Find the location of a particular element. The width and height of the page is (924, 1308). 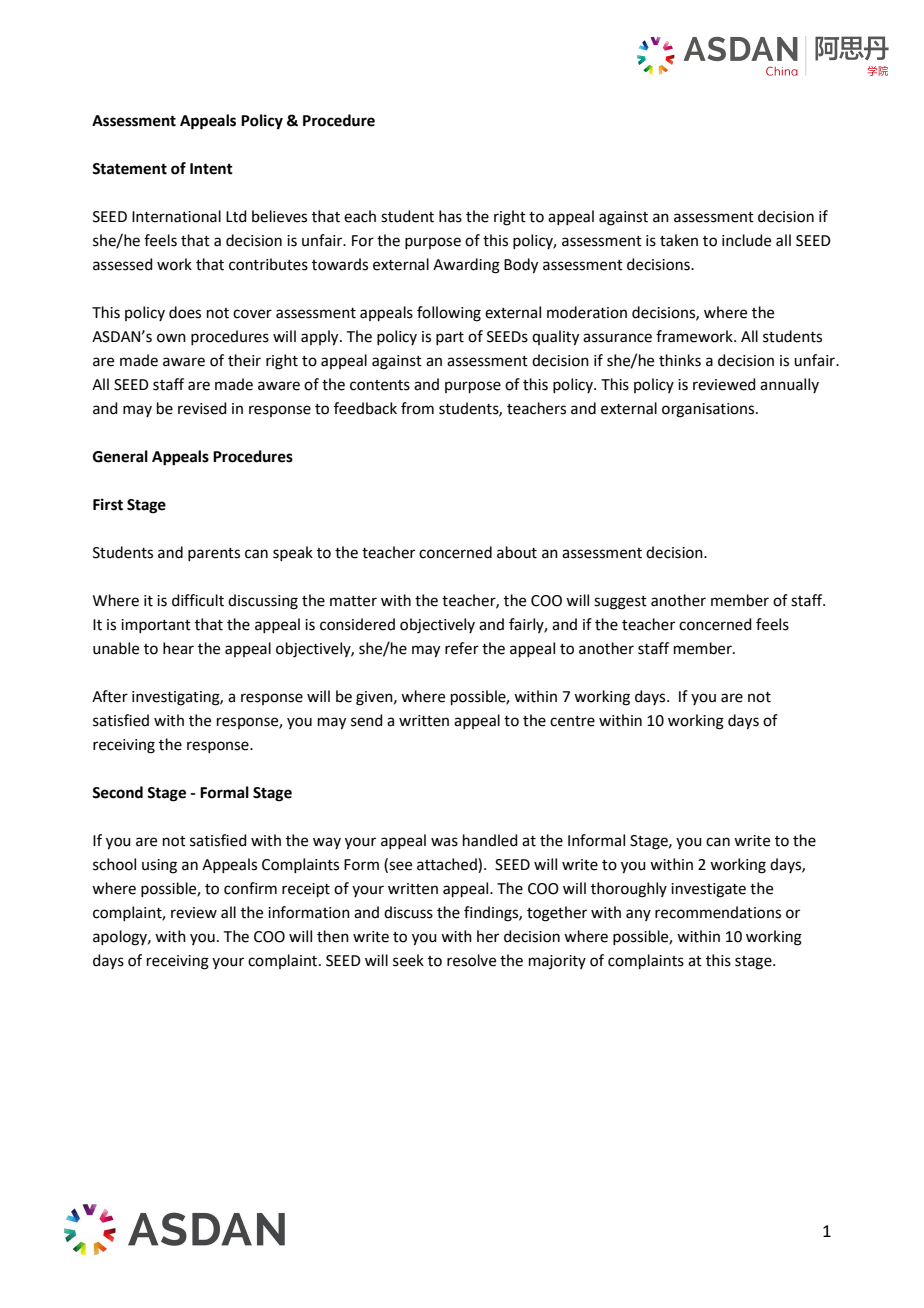

International is located at coordinates (176, 216).
